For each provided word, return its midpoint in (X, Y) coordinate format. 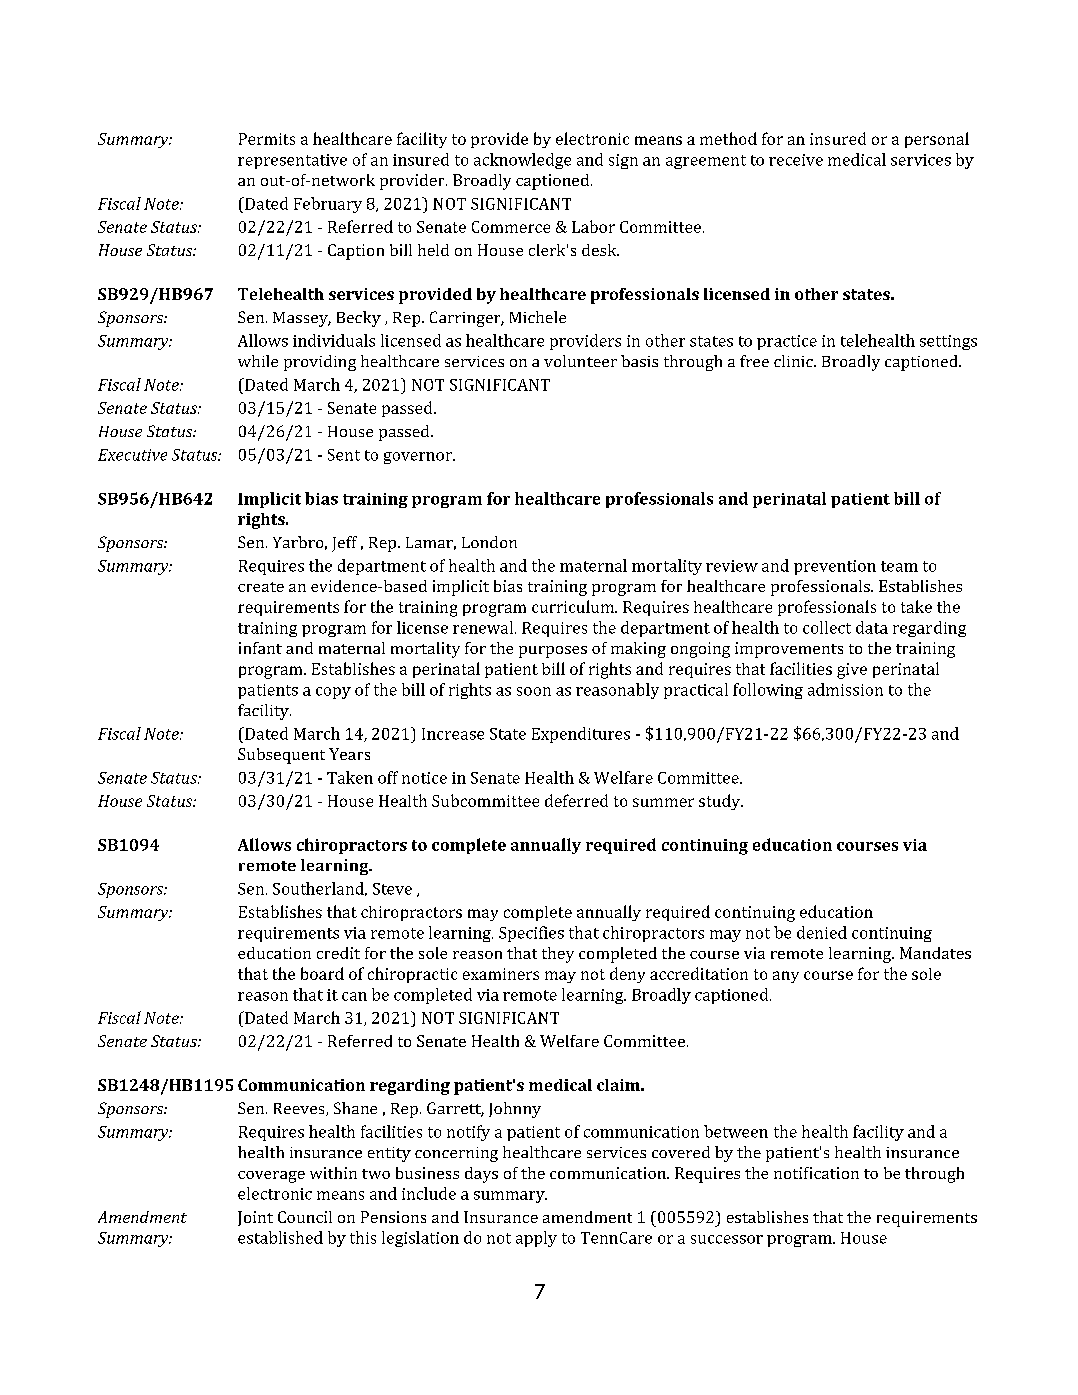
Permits (267, 139)
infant (260, 648)
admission (845, 689)
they (558, 955)
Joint (255, 1218)
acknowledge (522, 161)
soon (534, 691)
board (322, 973)
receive (796, 160)
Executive (132, 455)
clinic (794, 361)
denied (822, 932)
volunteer (580, 361)
